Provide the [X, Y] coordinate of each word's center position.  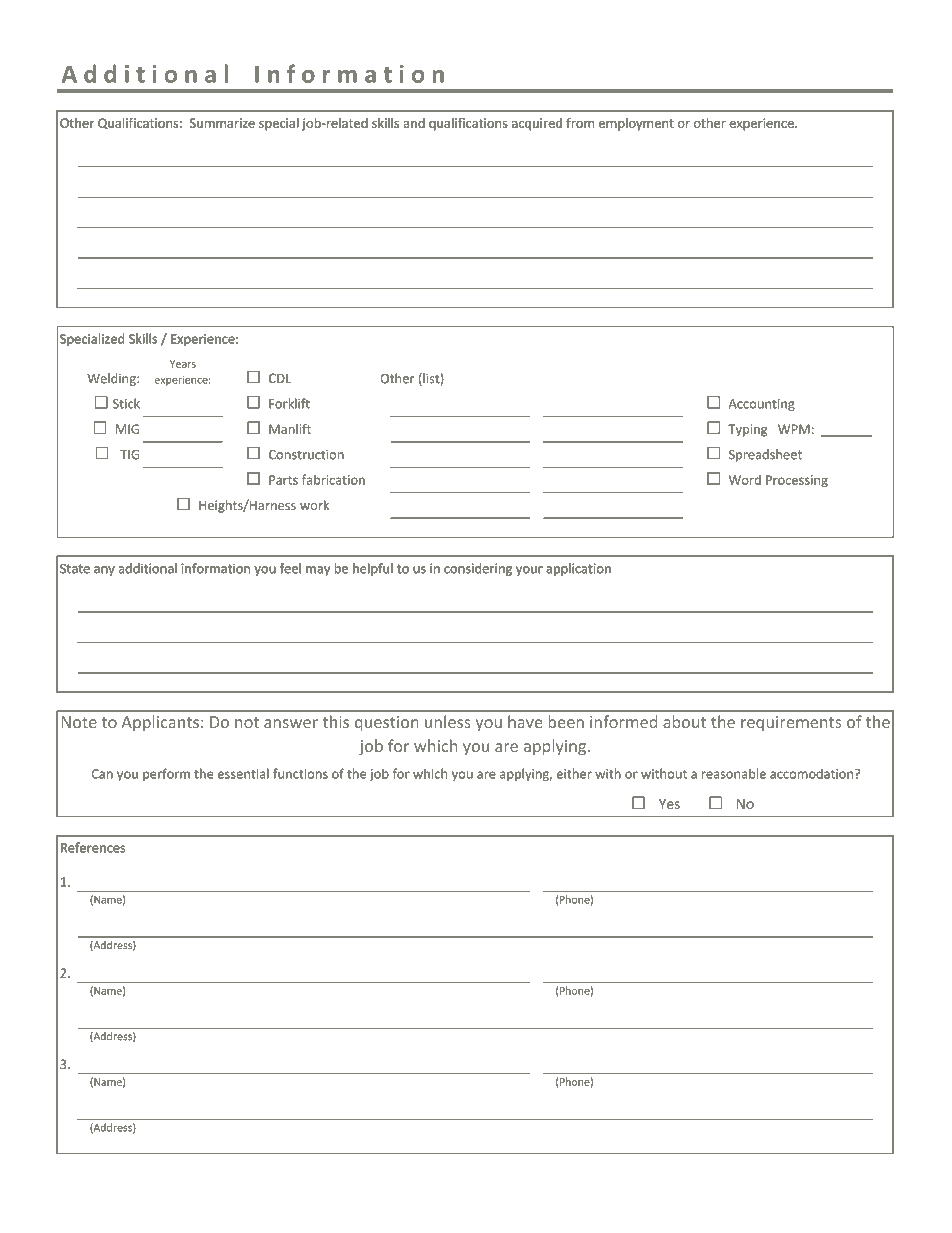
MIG [127, 429]
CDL [280, 378]
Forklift [289, 403]
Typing [747, 430]
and [414, 123]
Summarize [222, 123]
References [93, 847]
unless [448, 721]
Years [183, 364]
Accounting [762, 405]
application [578, 569]
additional [148, 568]
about [684, 721]
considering [478, 569]
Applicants [160, 723]
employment [636, 124]
